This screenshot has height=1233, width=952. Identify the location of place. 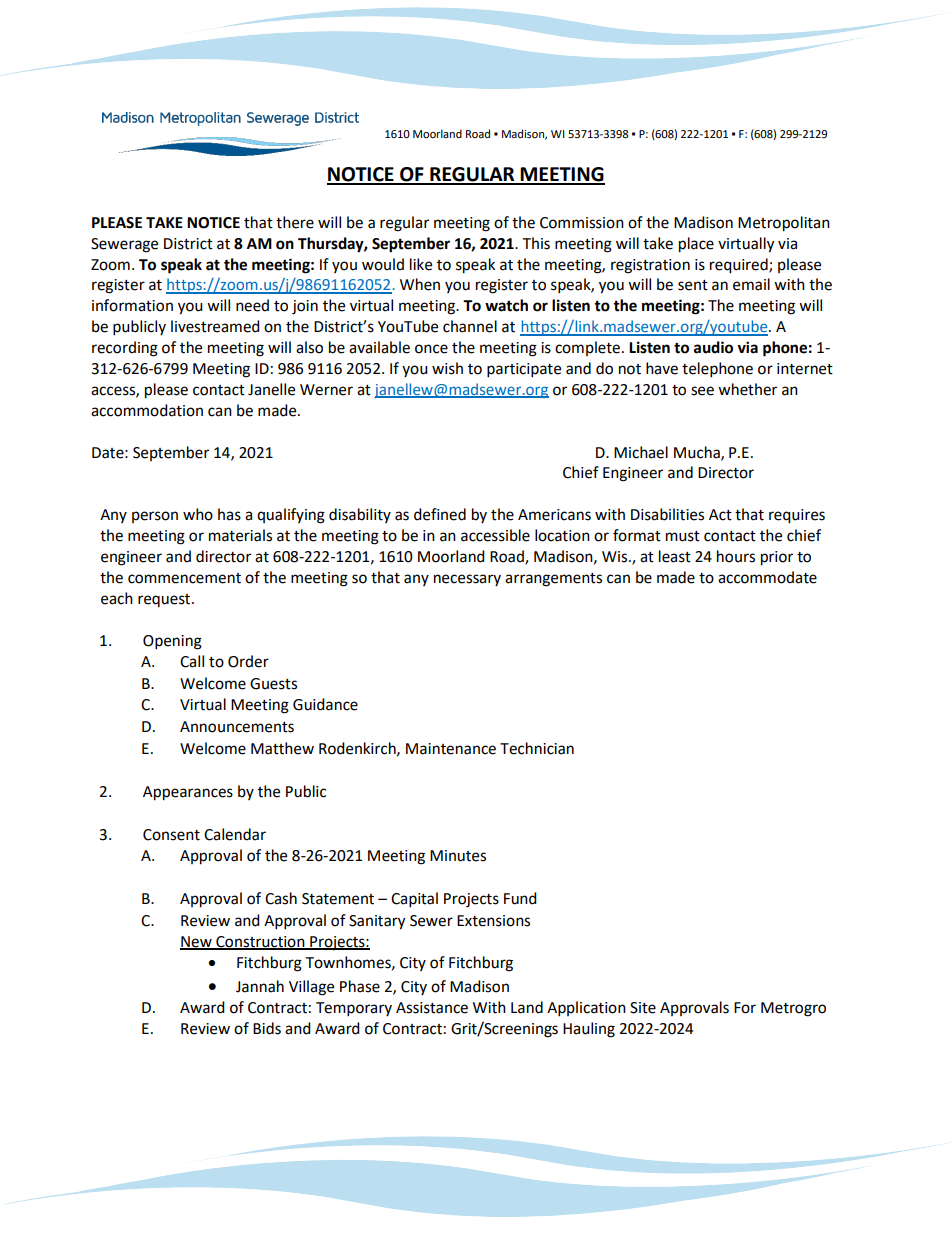
(696, 245).
